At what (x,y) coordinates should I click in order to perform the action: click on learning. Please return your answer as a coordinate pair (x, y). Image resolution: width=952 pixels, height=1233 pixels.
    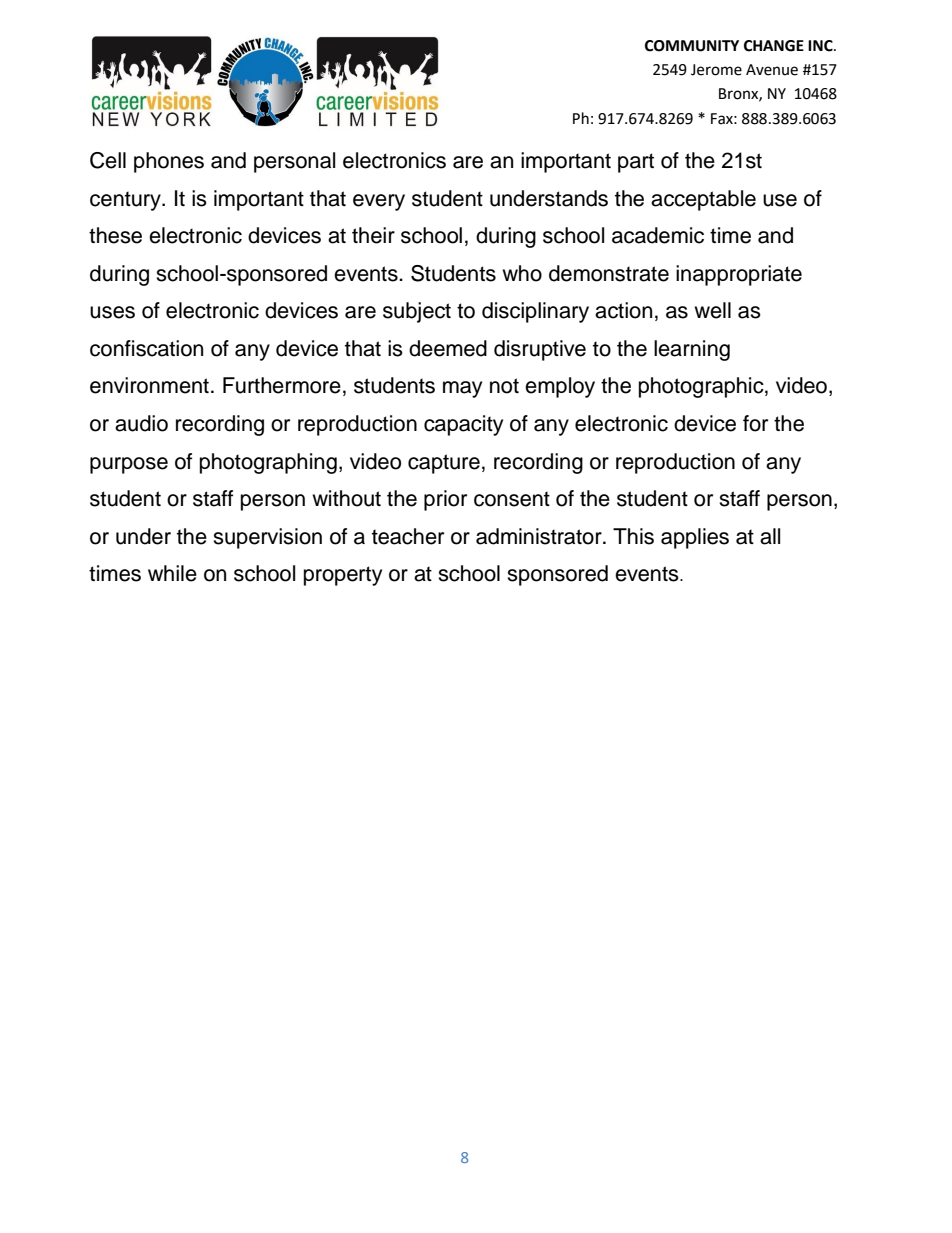
    Looking at the image, I should click on (692, 350).
